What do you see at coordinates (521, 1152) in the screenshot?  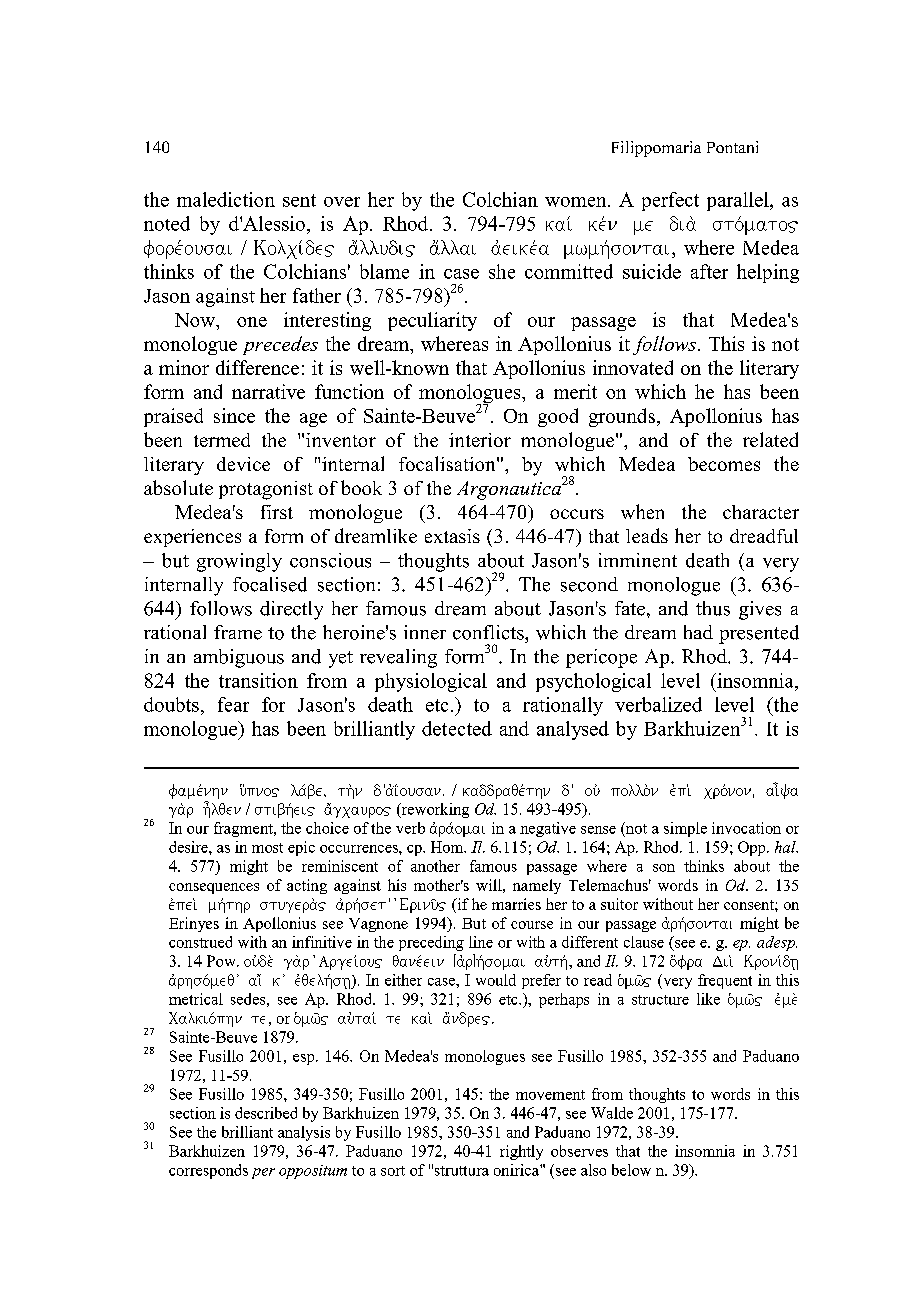 I see `rightly` at bounding box center [521, 1152].
